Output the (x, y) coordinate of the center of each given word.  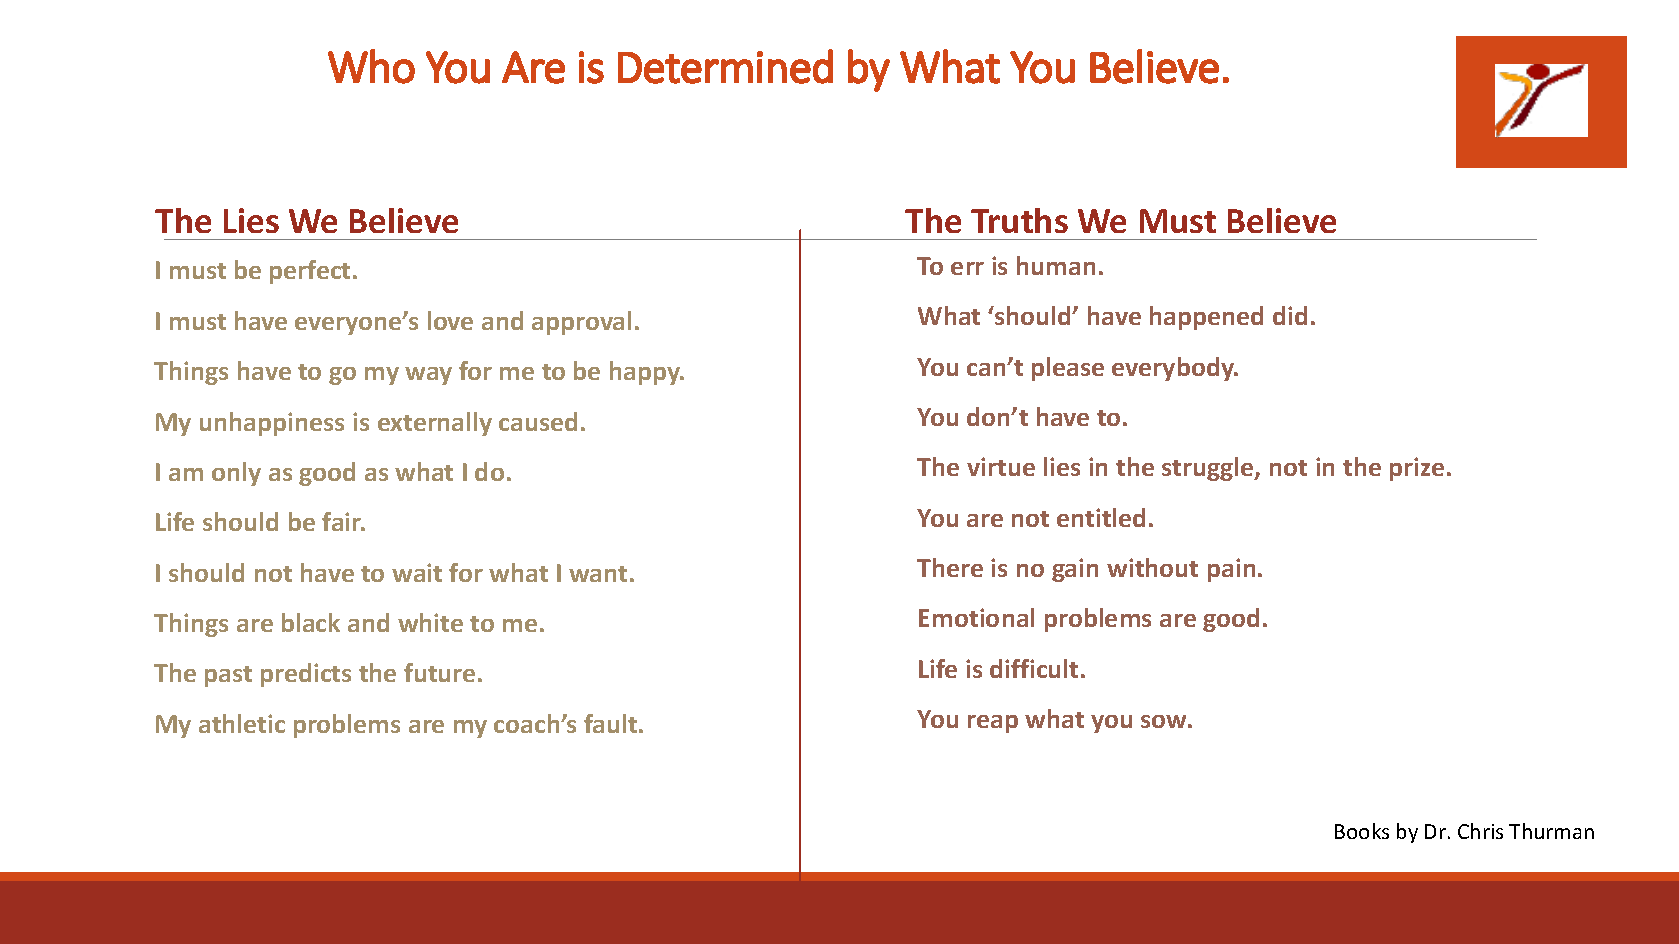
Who (371, 66)
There (950, 567)
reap (993, 724)
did (1290, 315)
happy (646, 373)
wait (417, 572)
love (450, 320)
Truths (1019, 220)
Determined (725, 66)
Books (1362, 831)
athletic (242, 723)
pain (1231, 570)
